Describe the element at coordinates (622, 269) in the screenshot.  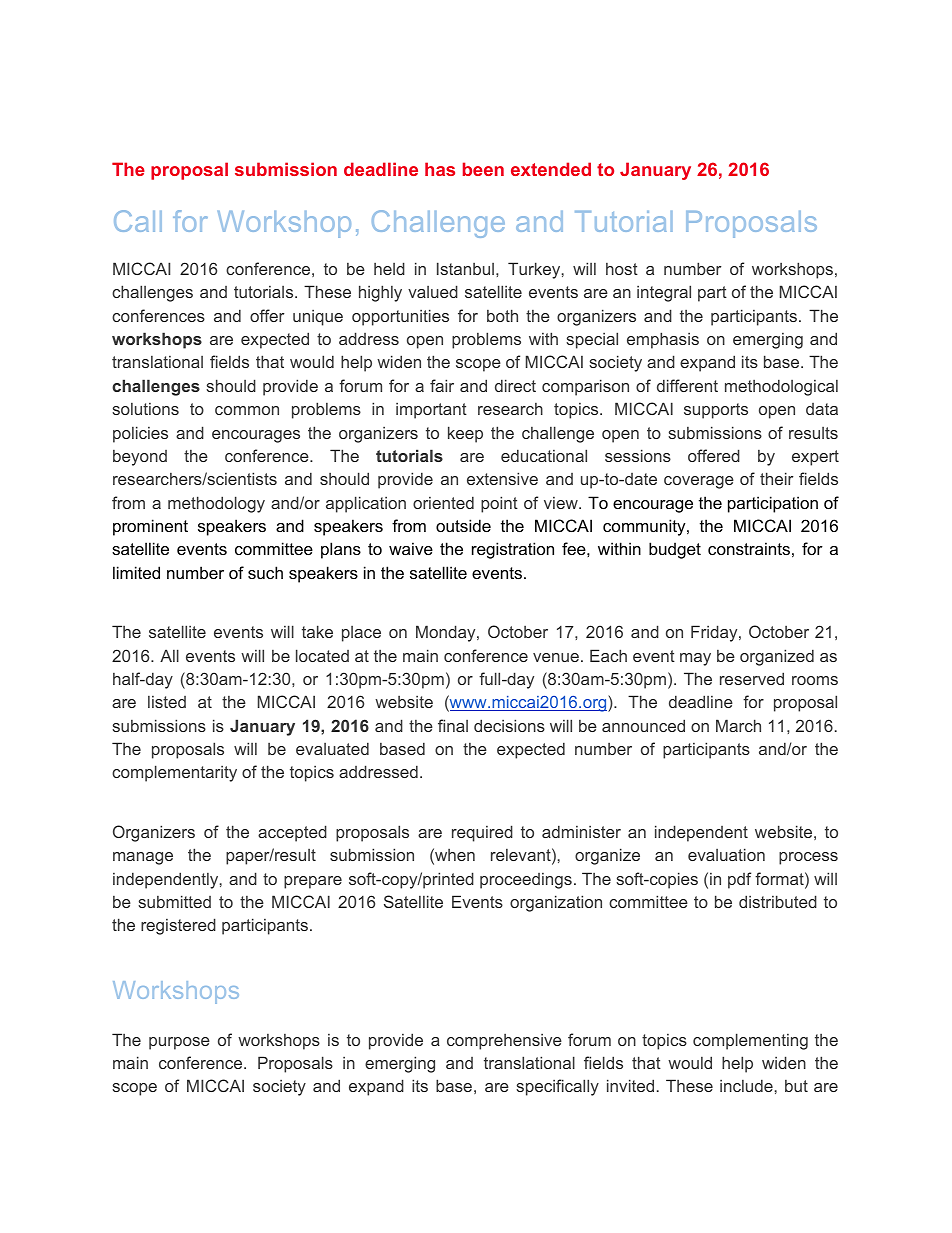
I see `host` at that location.
